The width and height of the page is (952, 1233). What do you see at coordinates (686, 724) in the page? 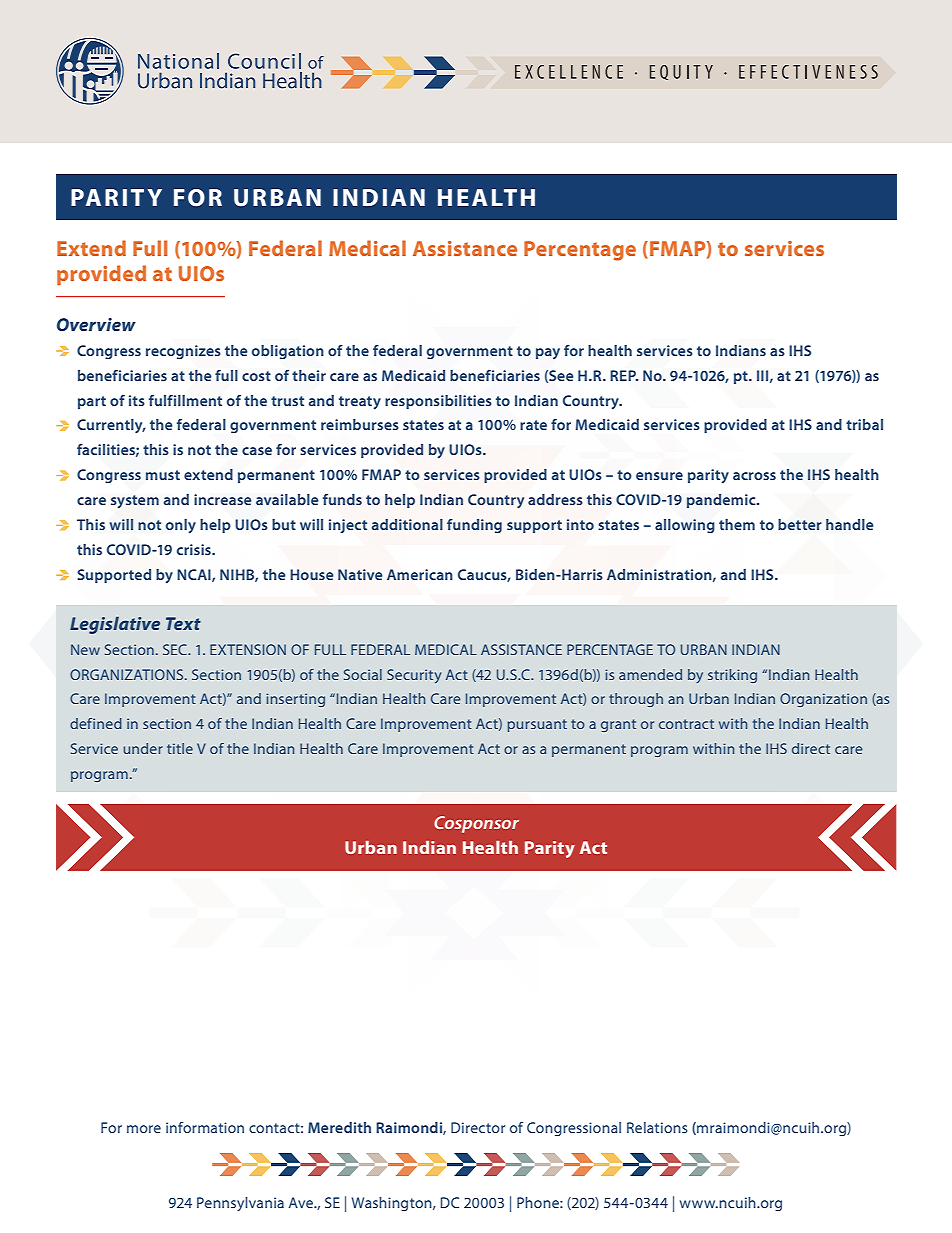
I see `contract` at bounding box center [686, 724].
